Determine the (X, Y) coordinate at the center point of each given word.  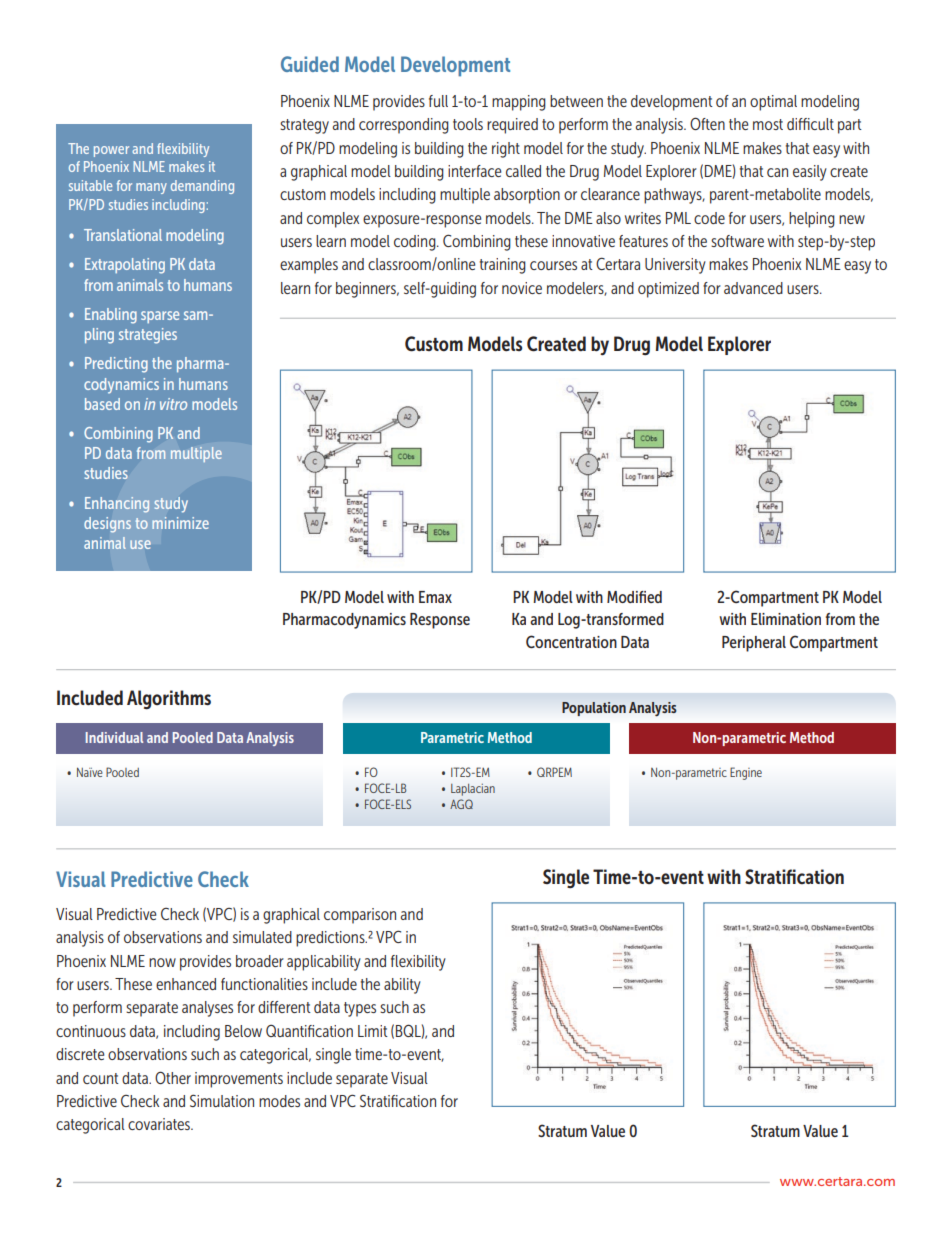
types (360, 1009)
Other (173, 1077)
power (111, 151)
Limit (373, 1031)
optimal (773, 103)
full (438, 101)
